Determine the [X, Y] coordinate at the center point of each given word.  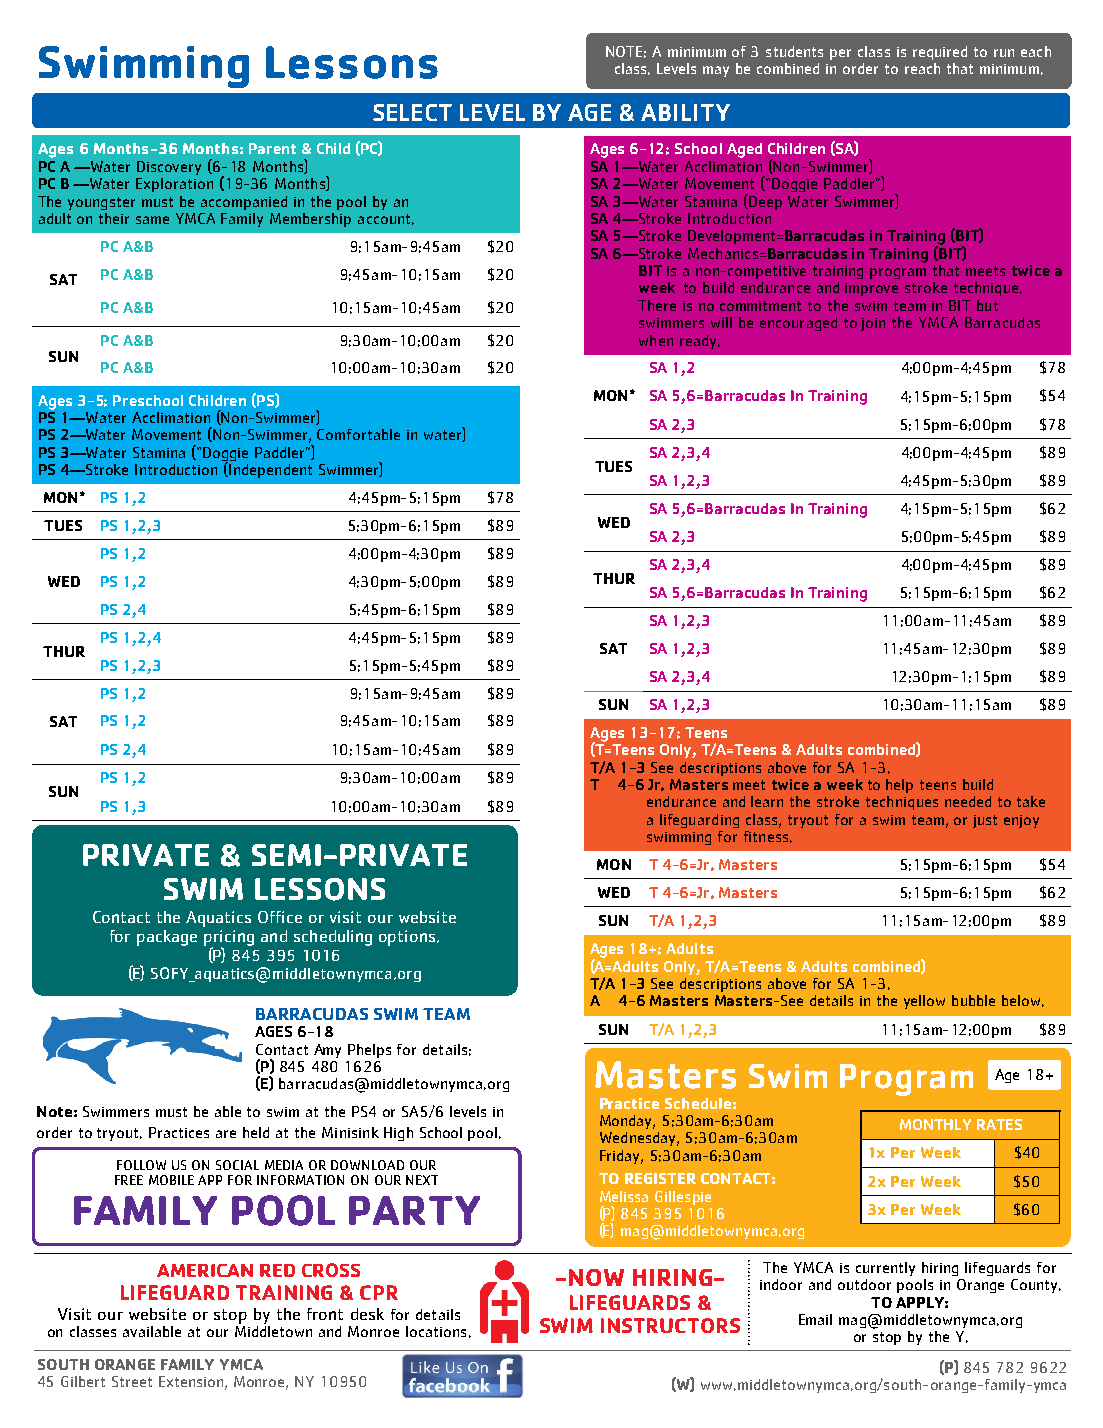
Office [280, 917]
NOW [596, 1277]
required [940, 53]
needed [968, 801]
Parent [272, 148]
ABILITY [685, 112]
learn [767, 801]
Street [132, 1381]
